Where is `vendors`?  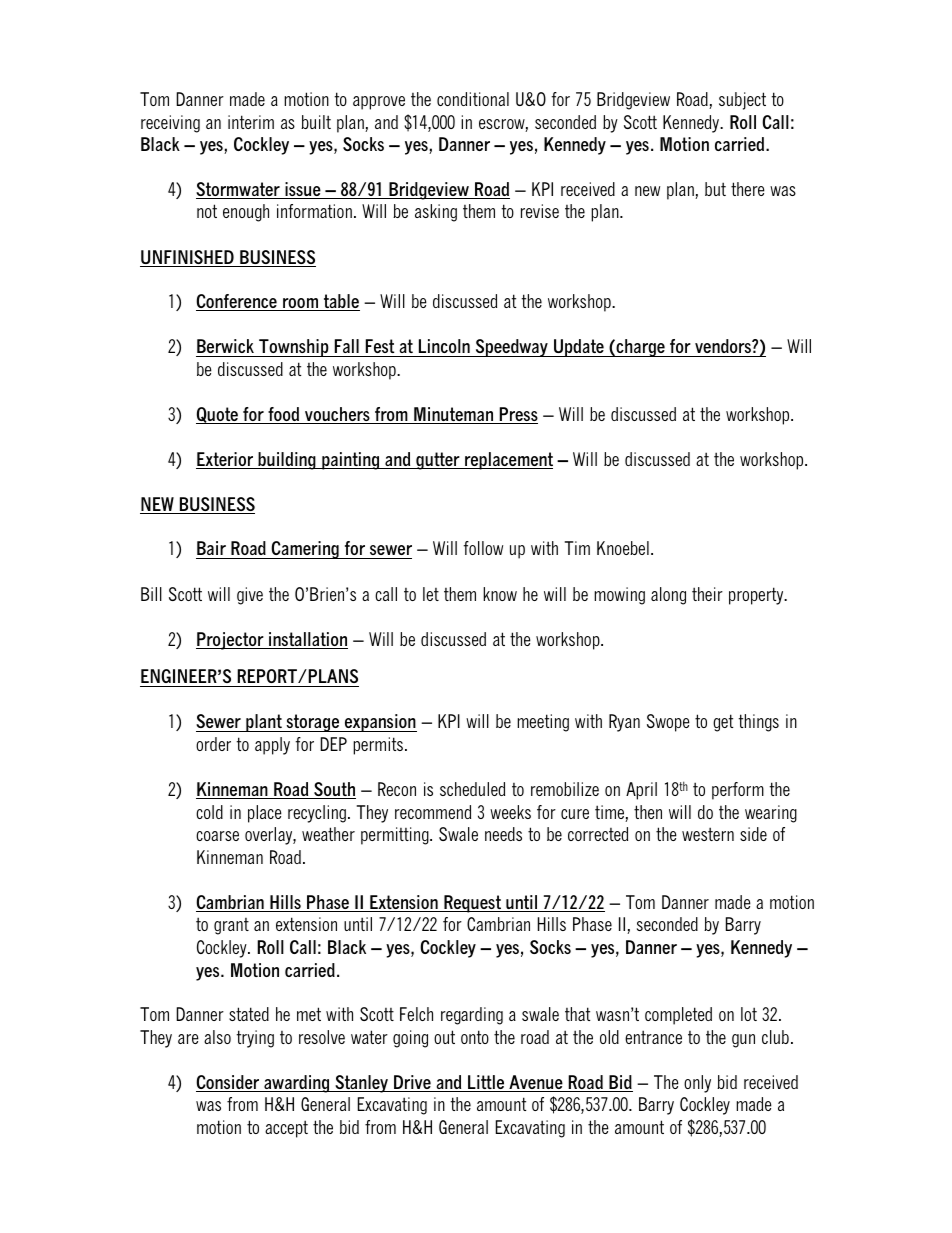 vendors is located at coordinates (724, 346).
